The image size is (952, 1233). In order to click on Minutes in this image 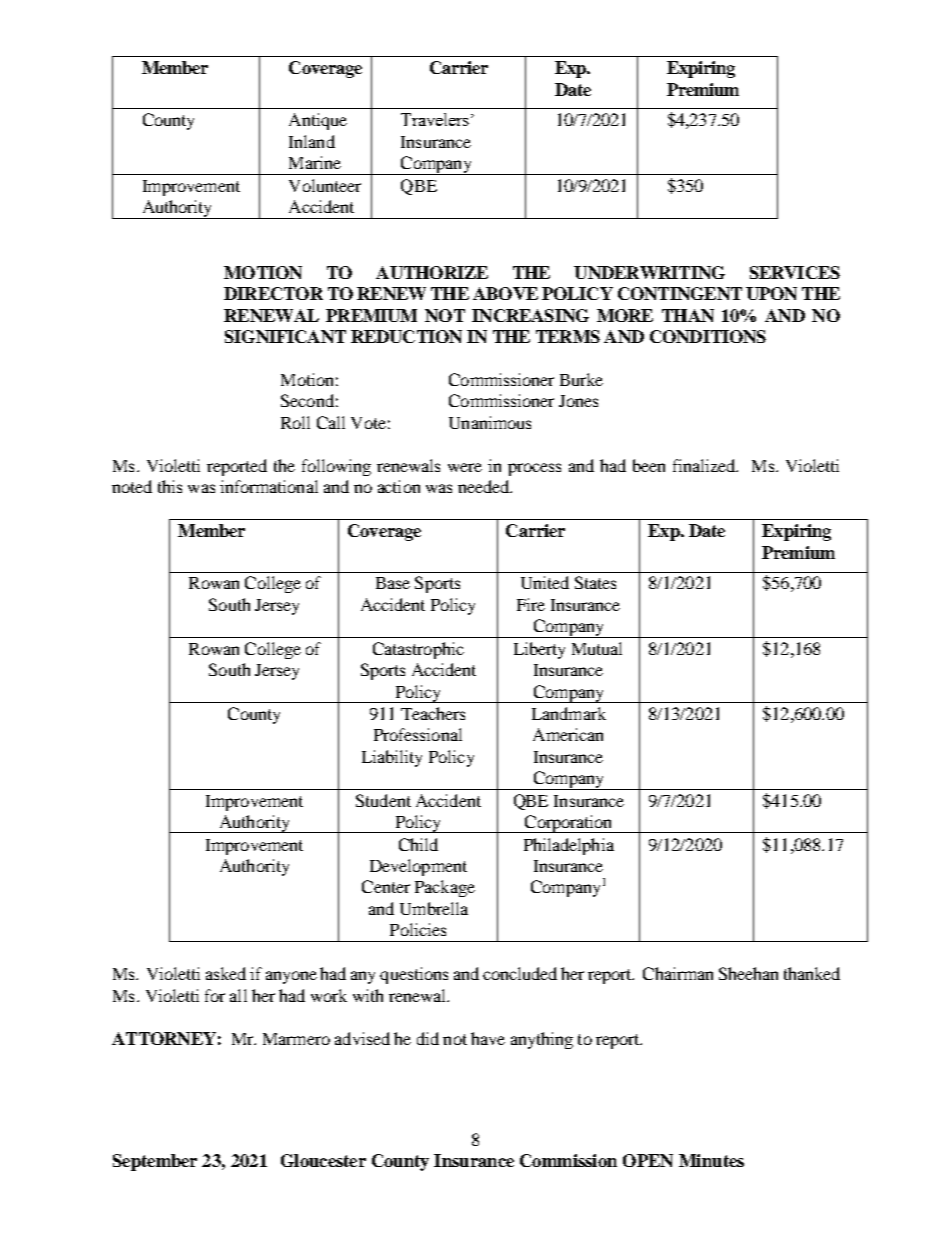, I will do `click(711, 1160)`.
